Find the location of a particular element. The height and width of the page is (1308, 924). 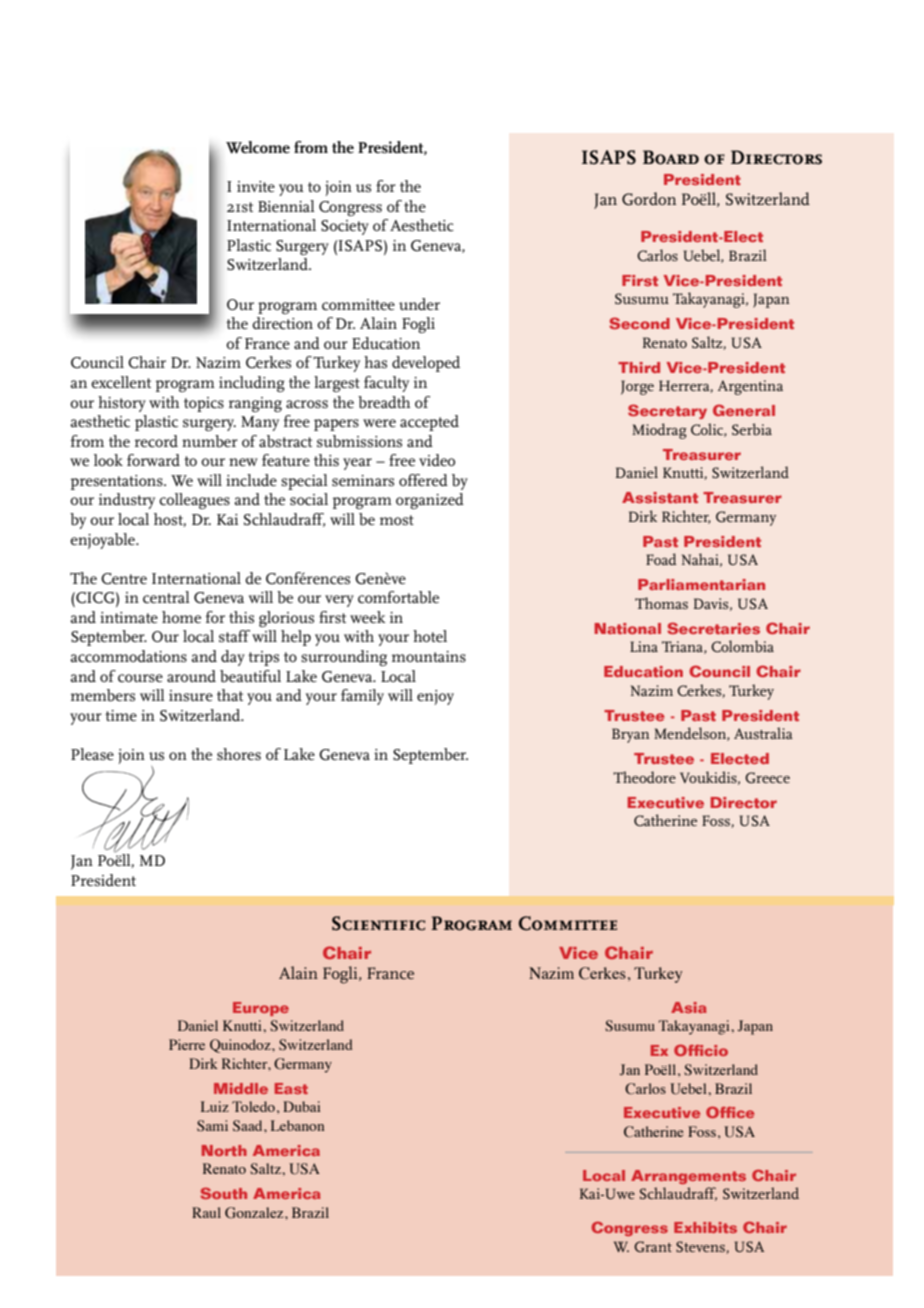

Secretary is located at coordinates (667, 411).
